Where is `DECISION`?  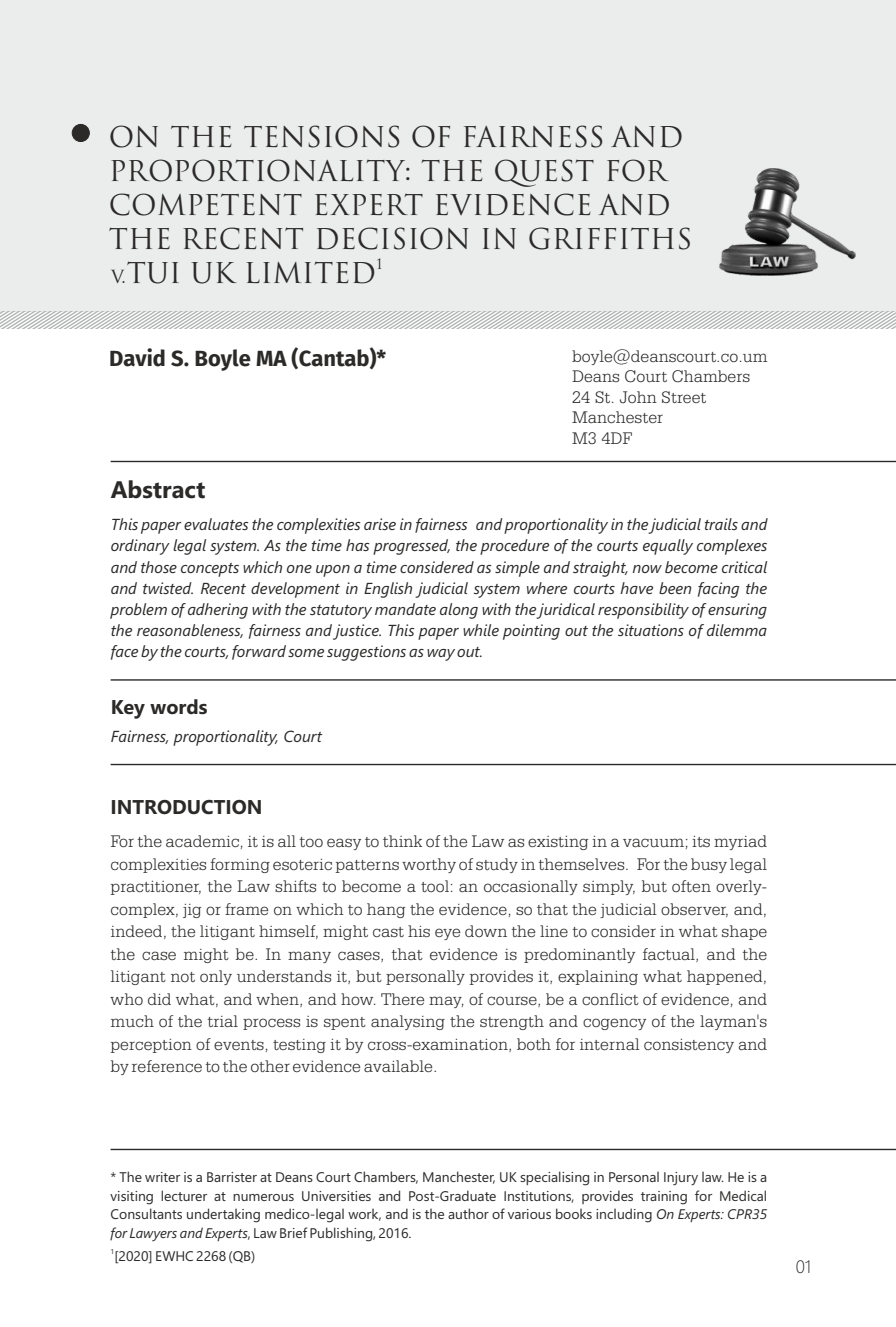
DECISION is located at coordinates (392, 238).
